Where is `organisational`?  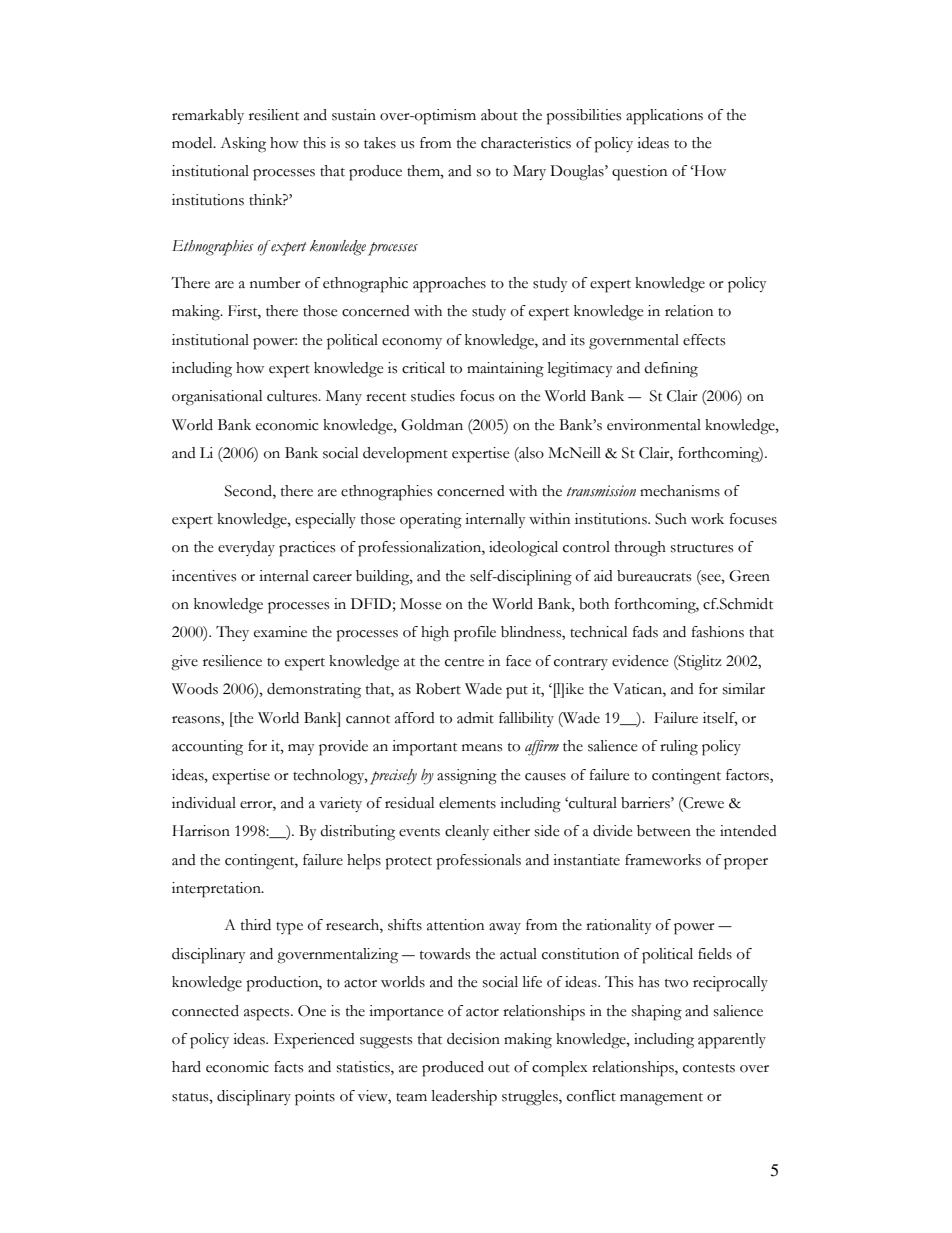
organisational is located at coordinates (217, 398).
